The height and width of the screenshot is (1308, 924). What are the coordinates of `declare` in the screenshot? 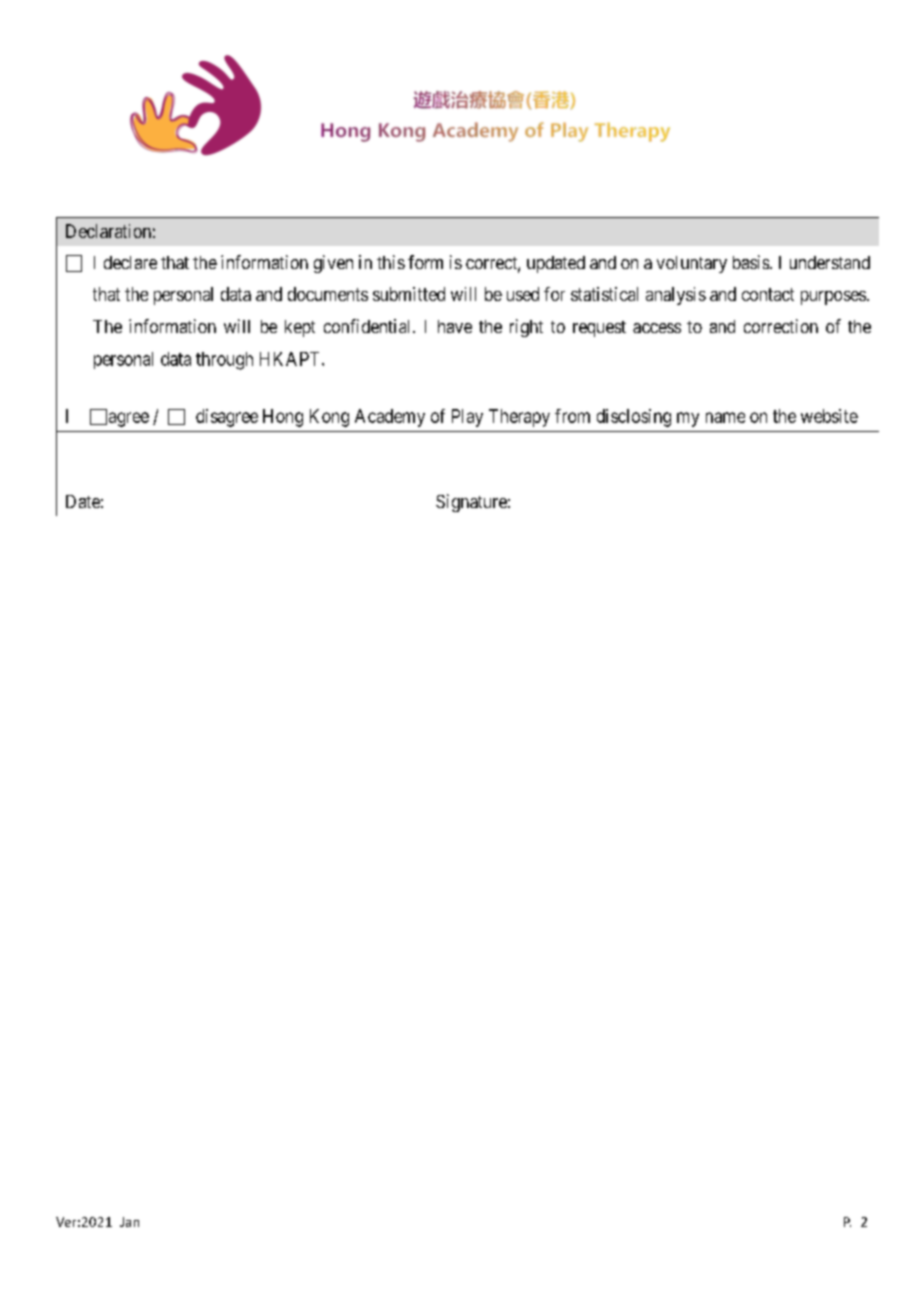 It's located at (130, 262).
